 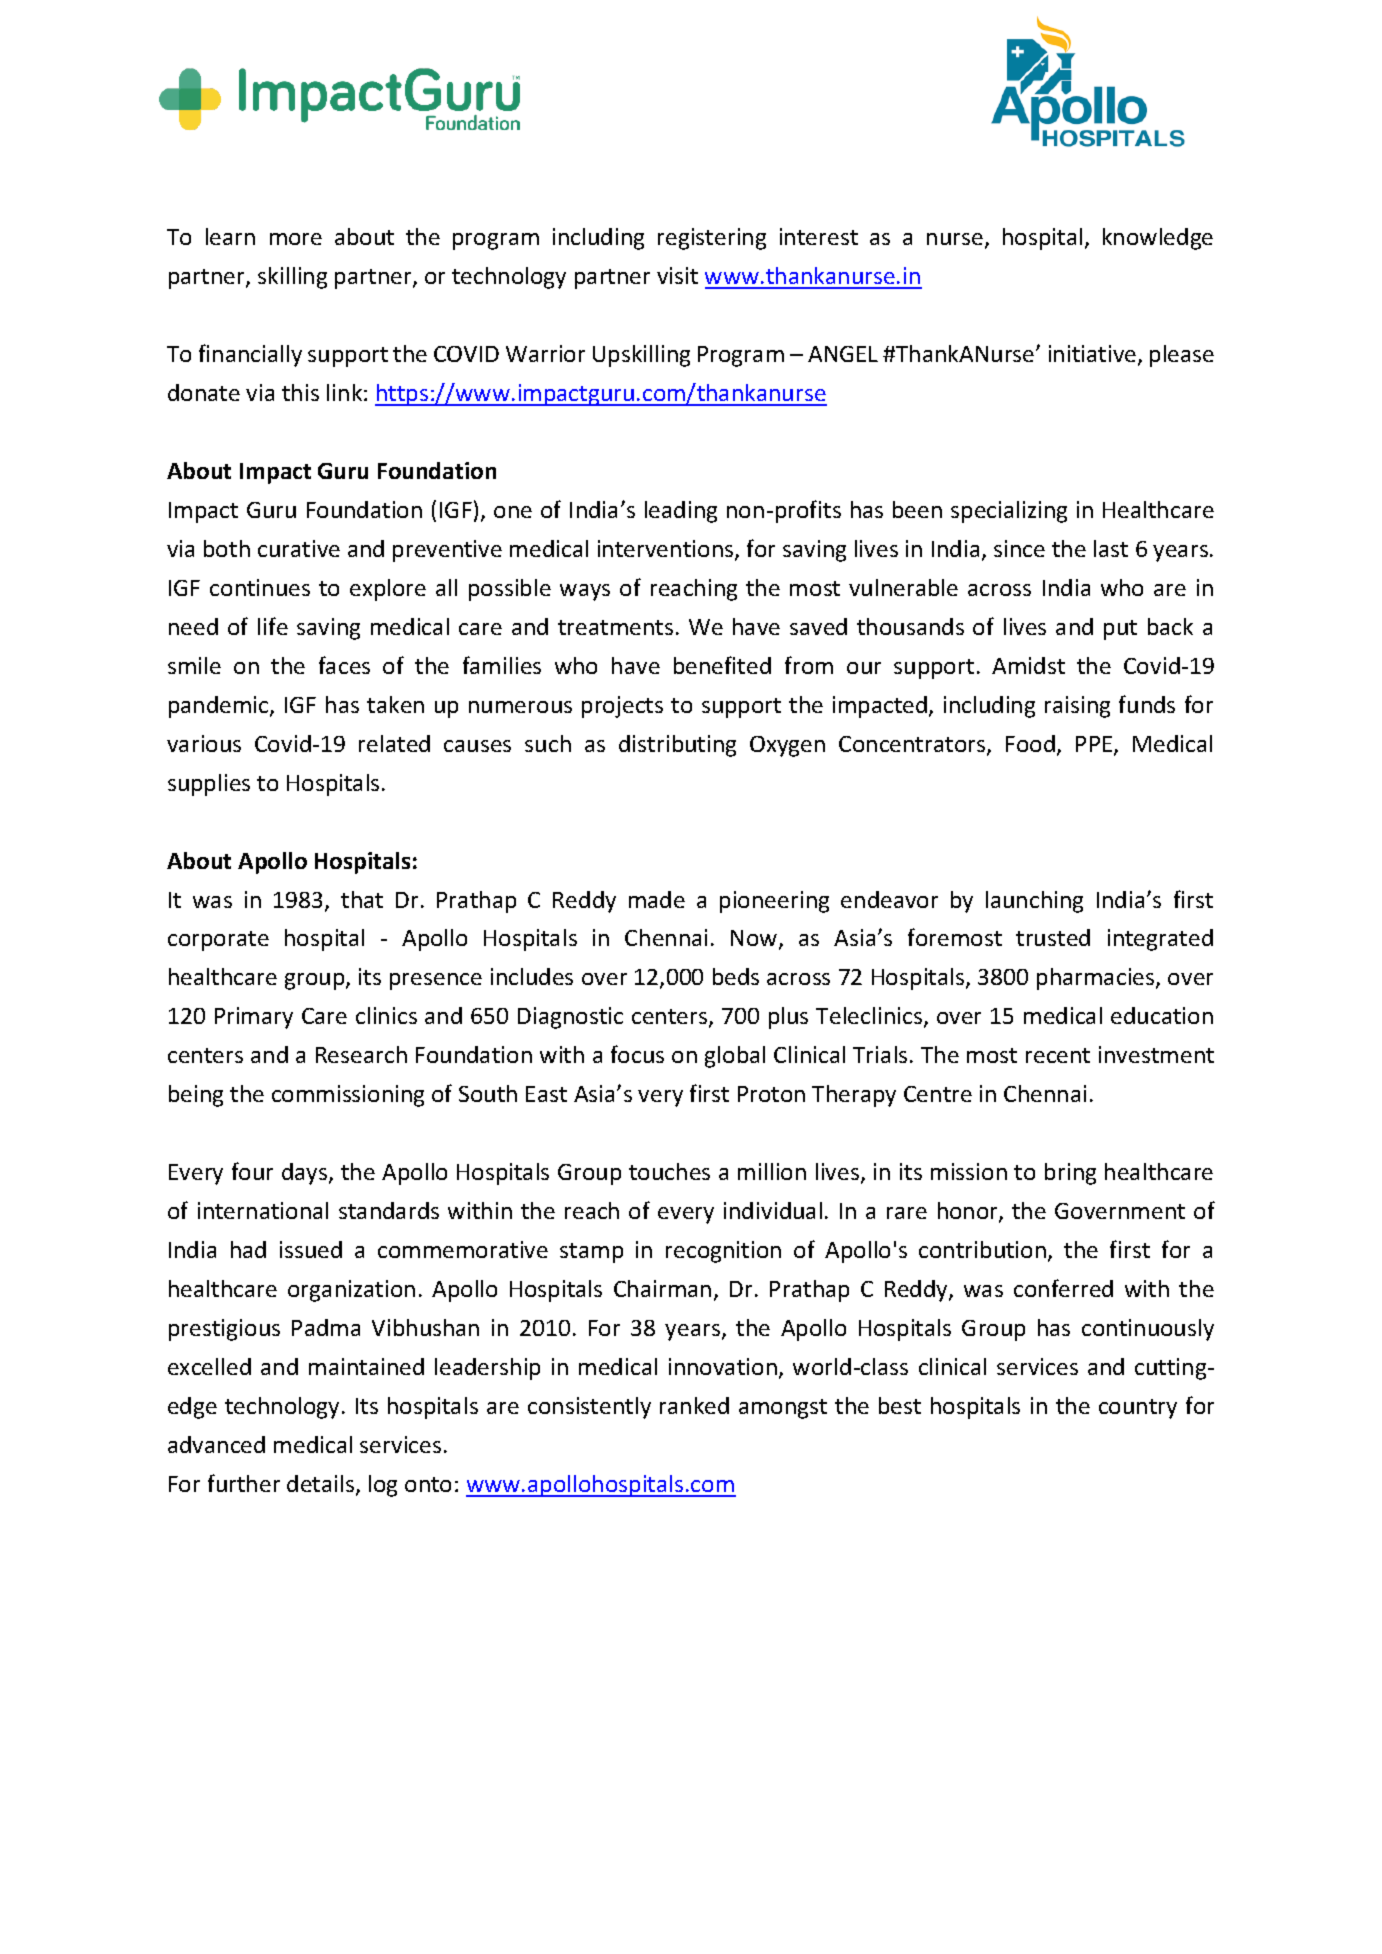 What do you see at coordinates (1092, 353) in the screenshot?
I see `initiative` at bounding box center [1092, 353].
